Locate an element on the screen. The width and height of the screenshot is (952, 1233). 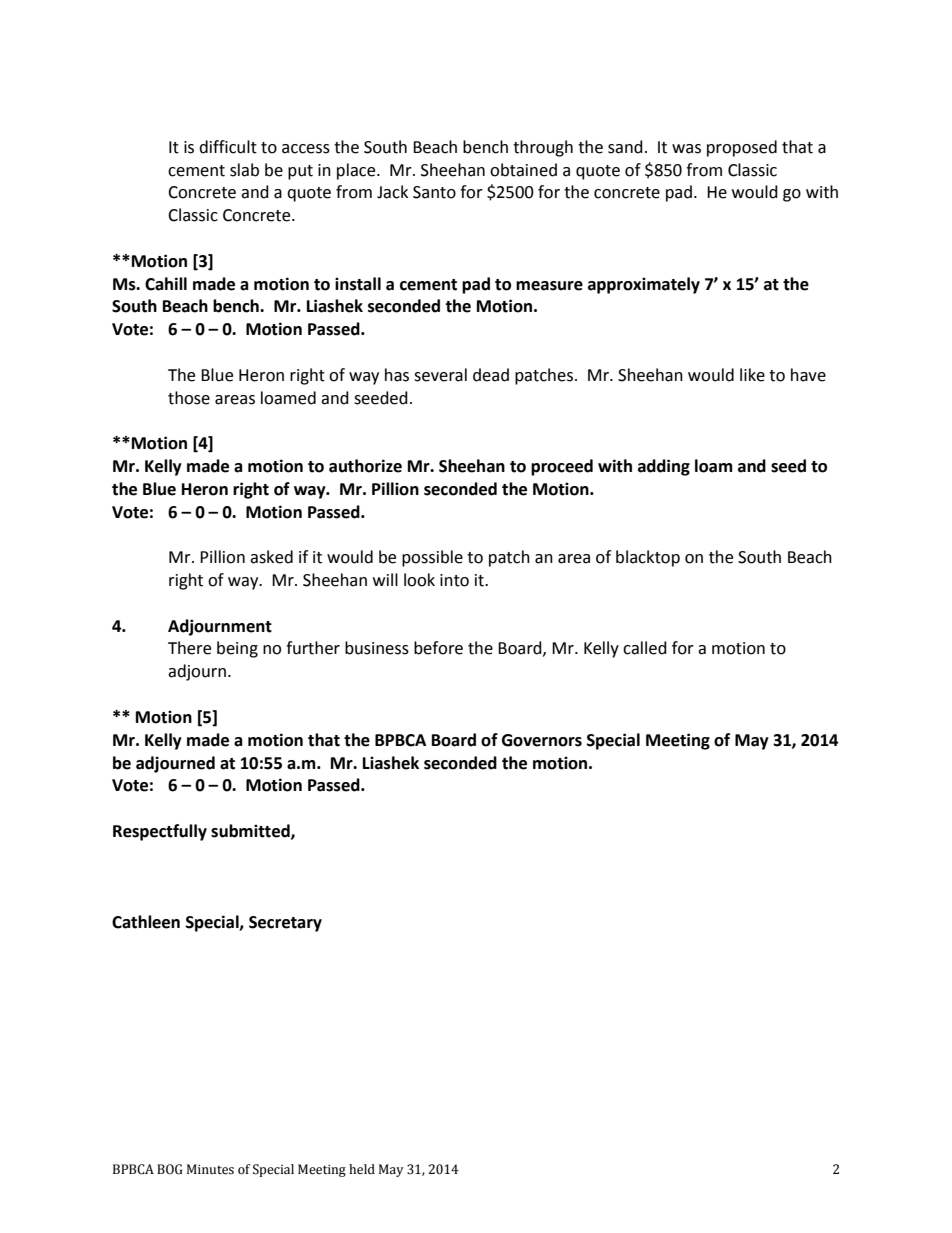
Secretary is located at coordinates (285, 924).
